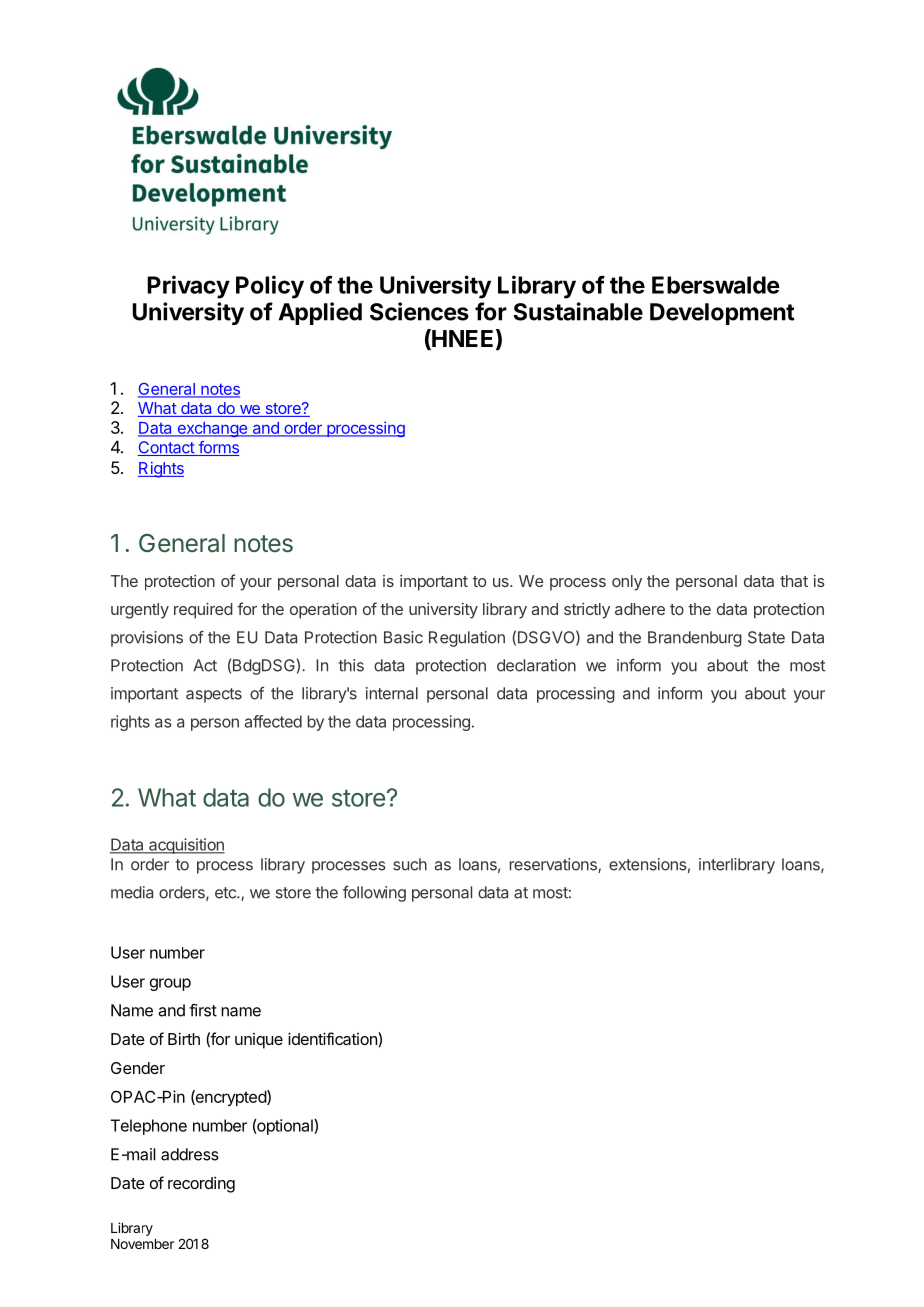  Describe the element at coordinates (203, 611) in the image. I see `required` at that location.
